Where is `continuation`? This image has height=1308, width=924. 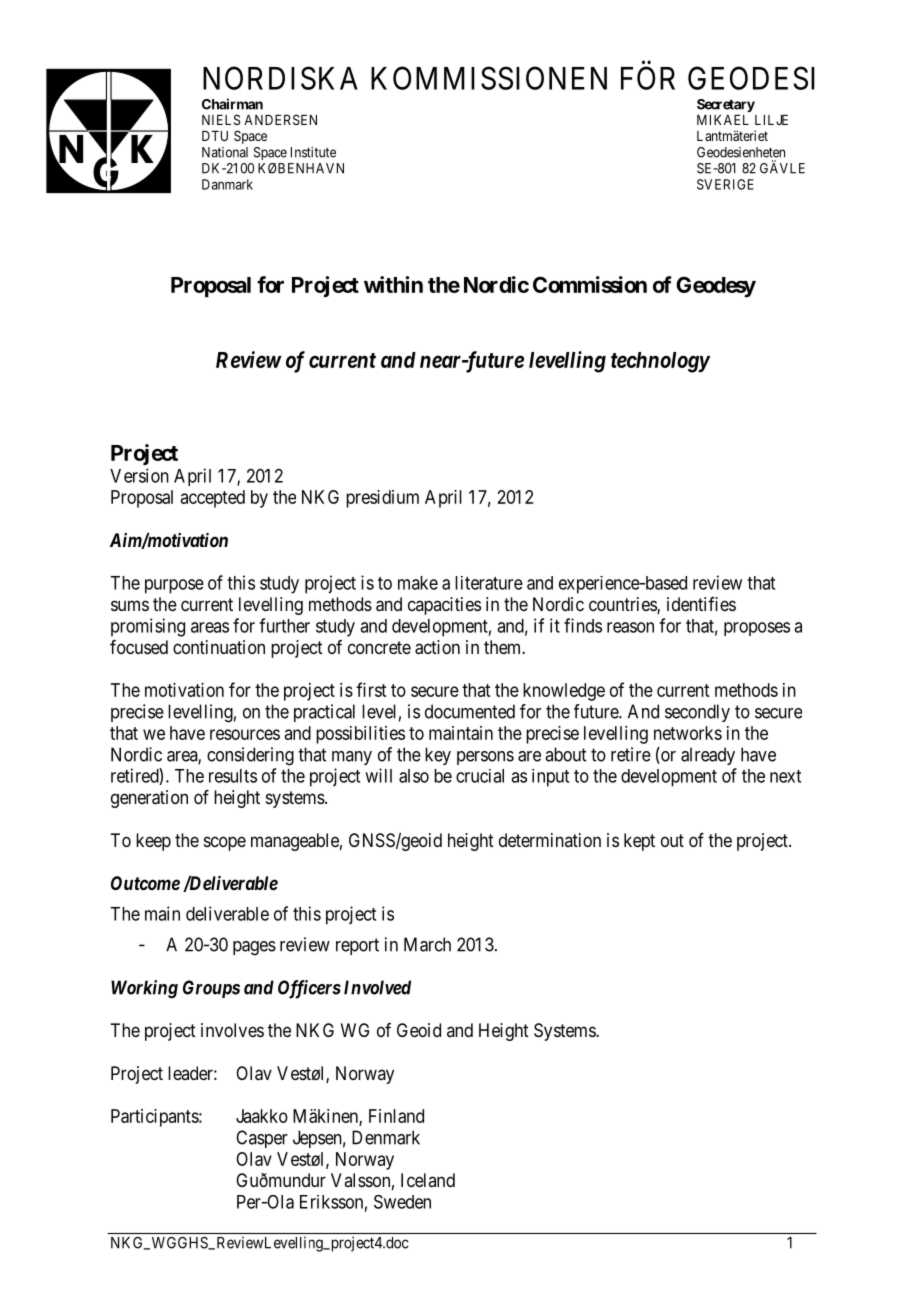 continuation is located at coordinates (219, 647).
